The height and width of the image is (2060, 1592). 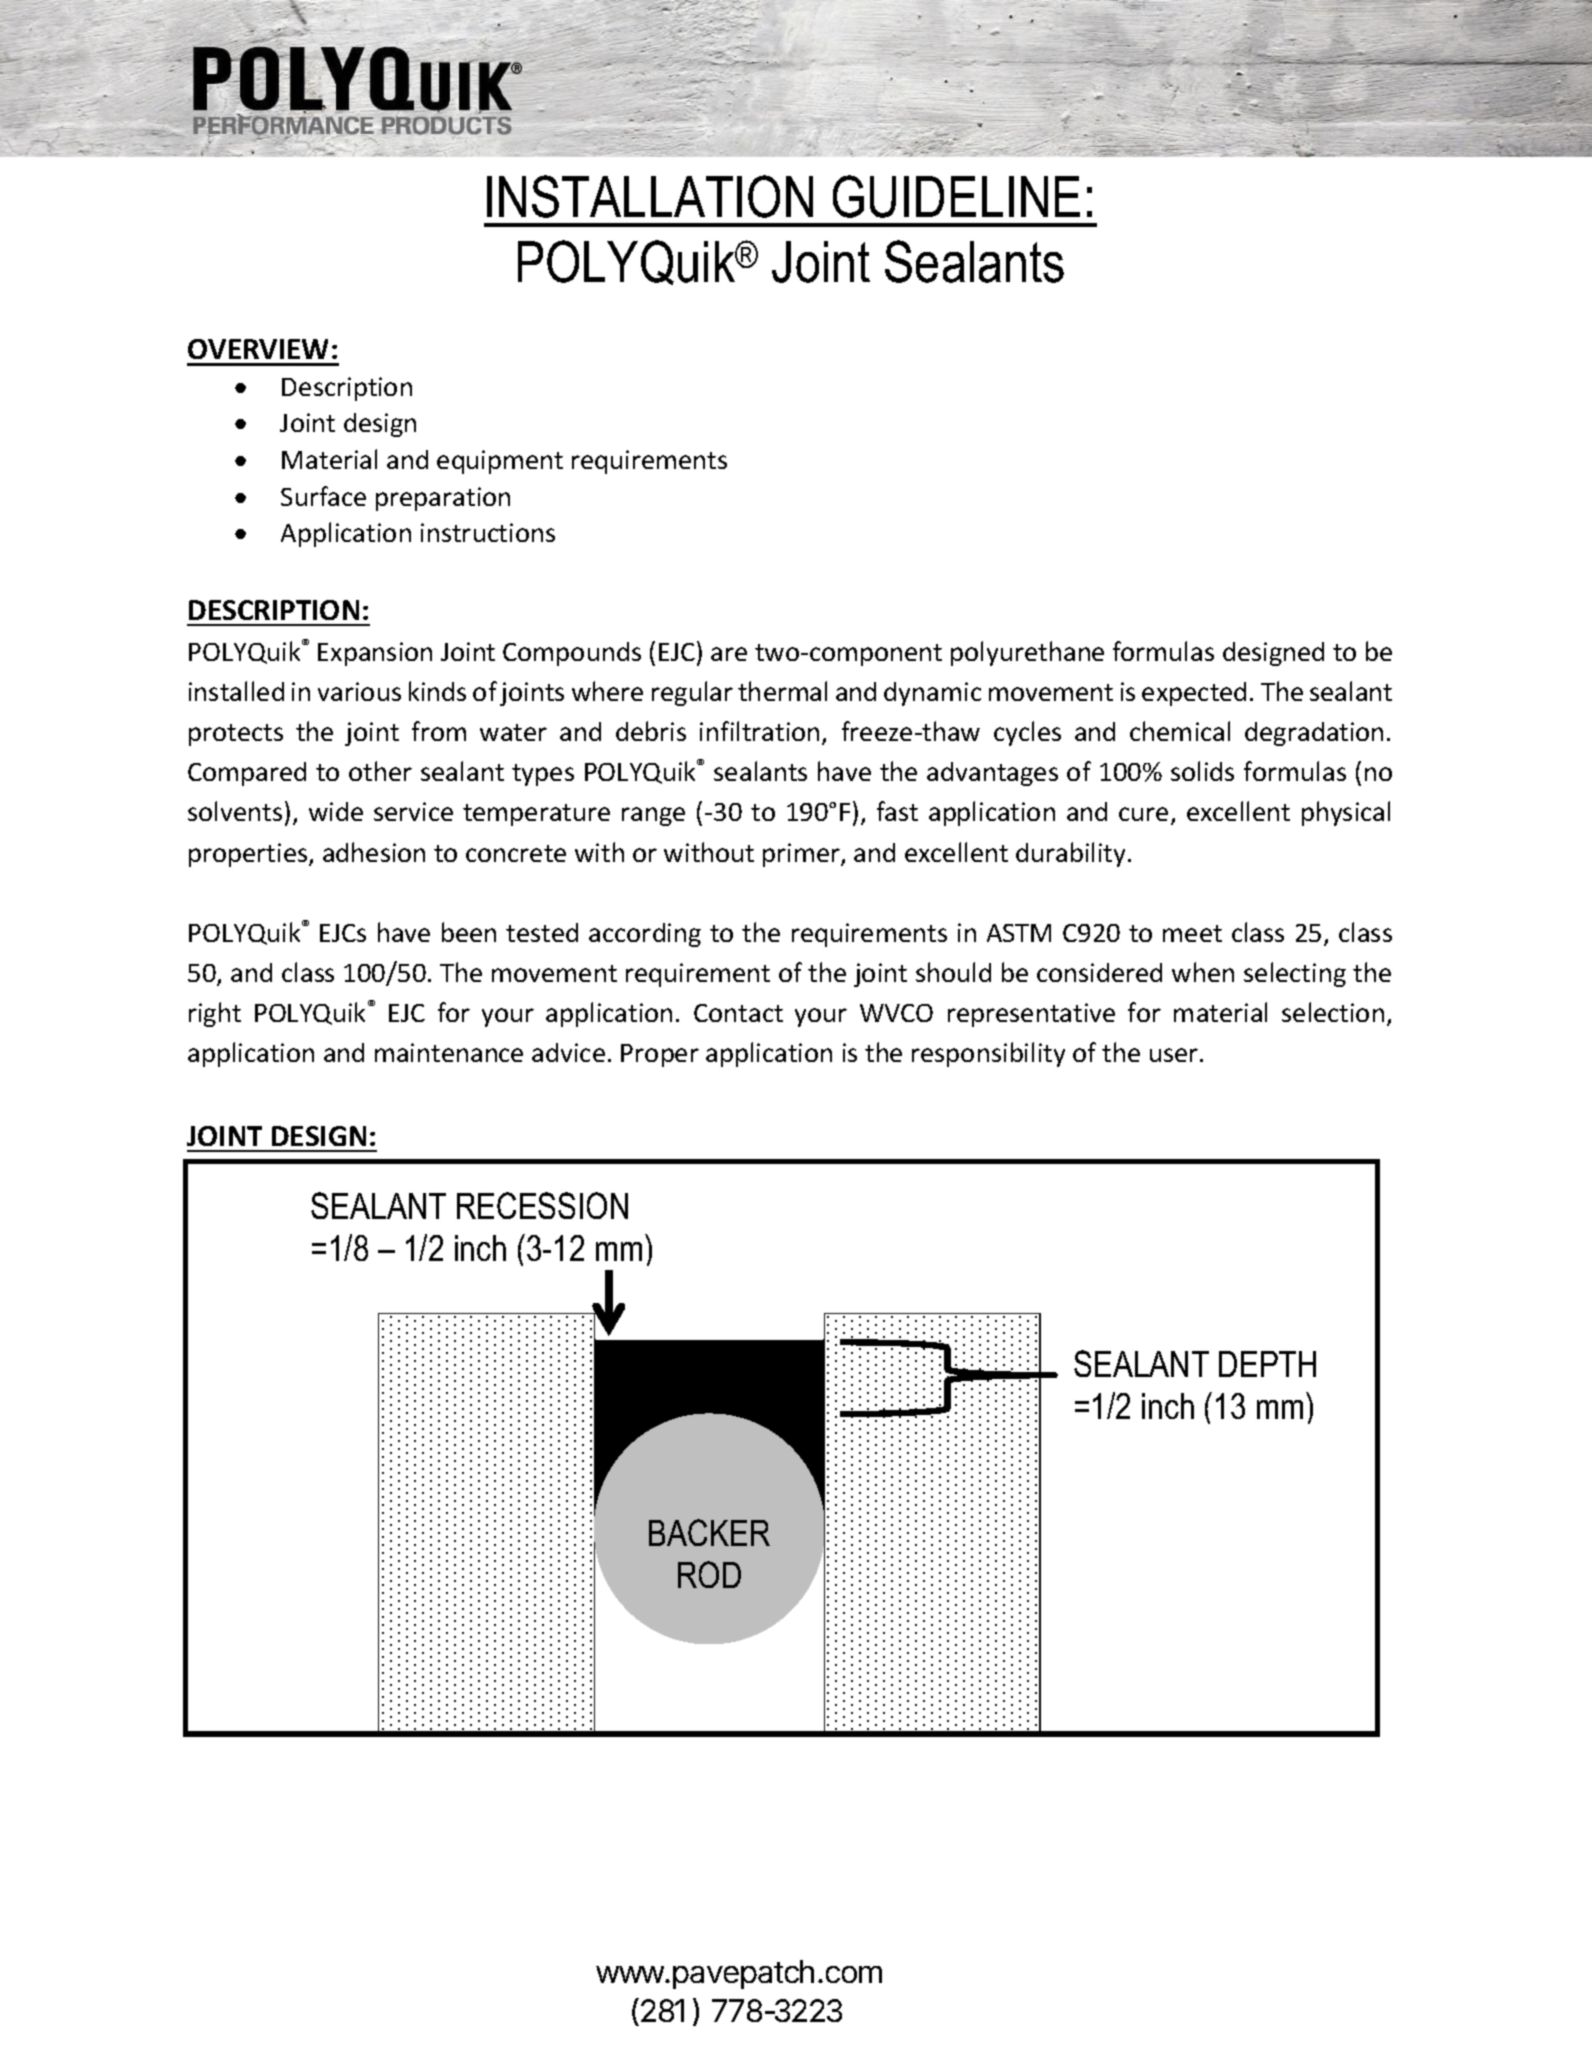 What do you see at coordinates (1027, 653) in the image?
I see `polyurethane` at bounding box center [1027, 653].
